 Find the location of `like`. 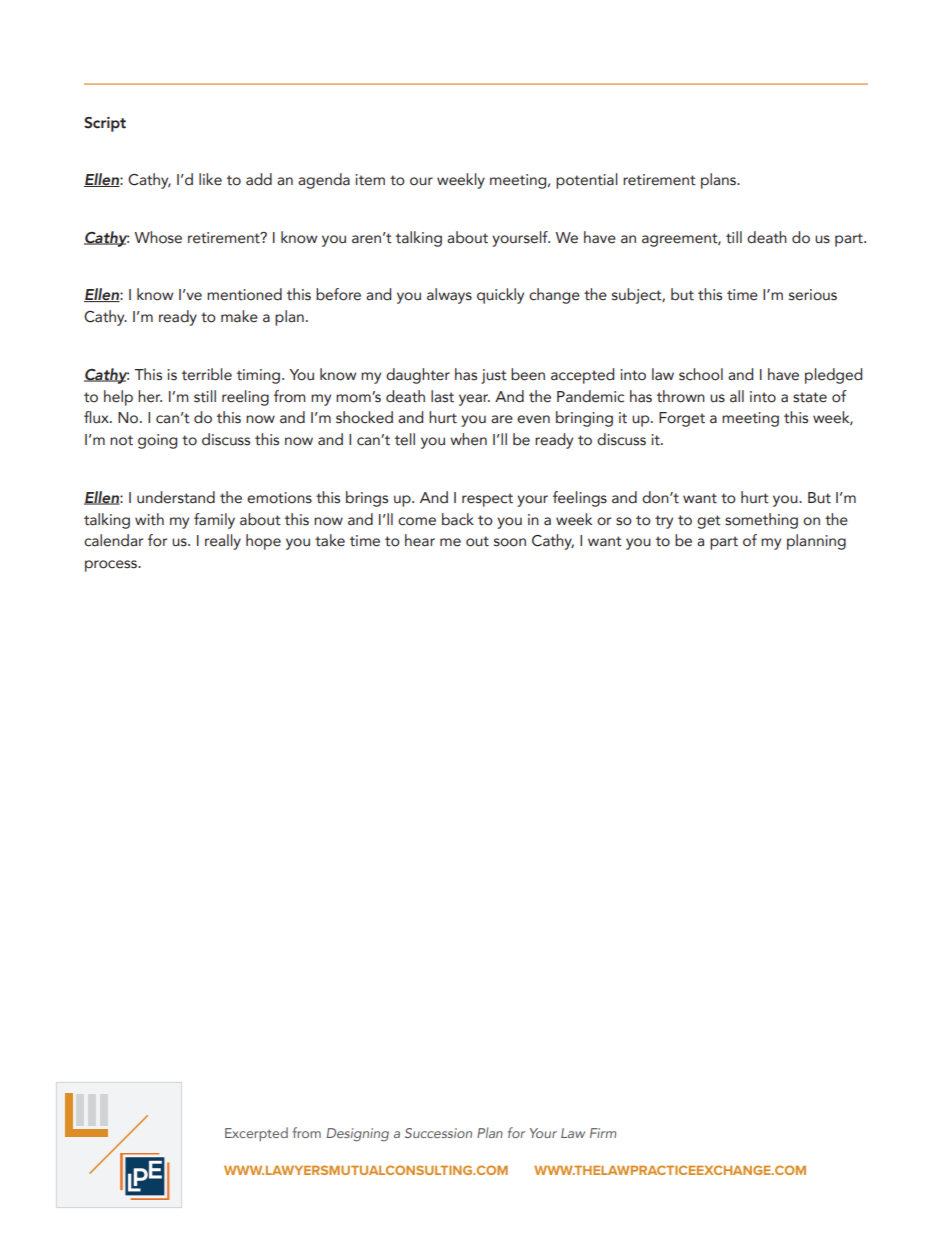

like is located at coordinates (210, 179).
